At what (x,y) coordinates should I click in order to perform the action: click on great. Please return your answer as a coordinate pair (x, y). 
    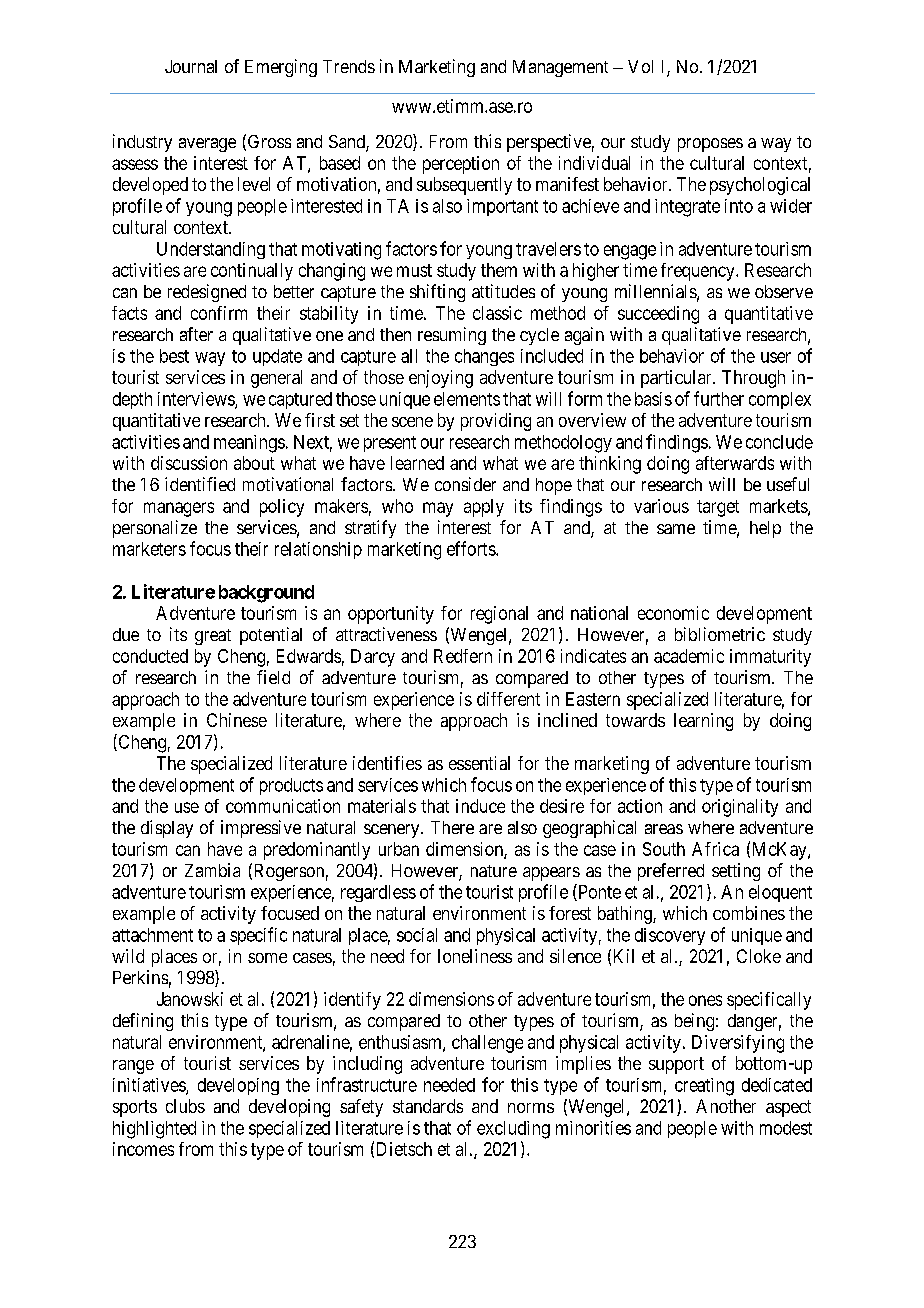
    Looking at the image, I should click on (213, 637).
